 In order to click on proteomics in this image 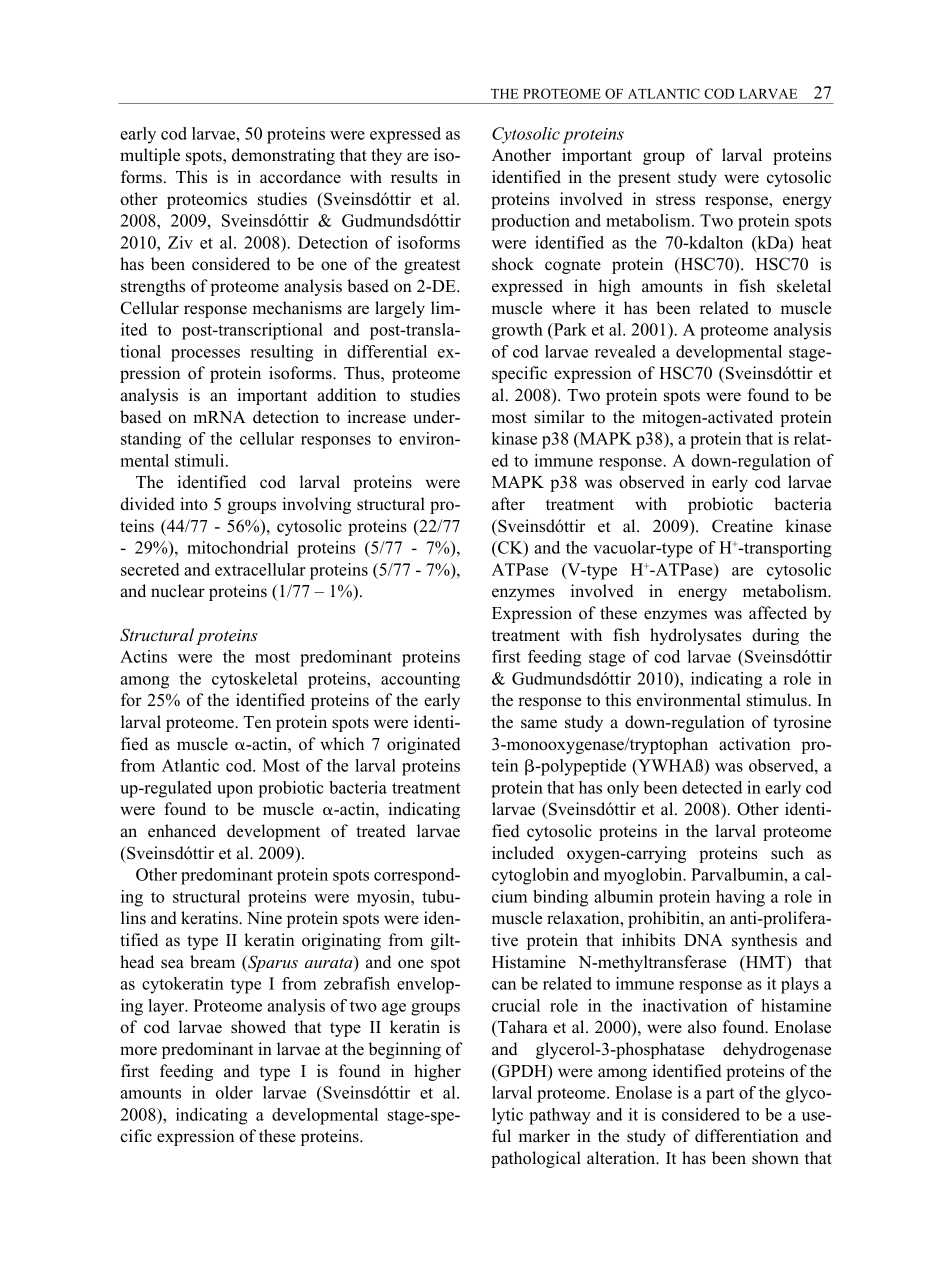, I will do `click(207, 200)`.
